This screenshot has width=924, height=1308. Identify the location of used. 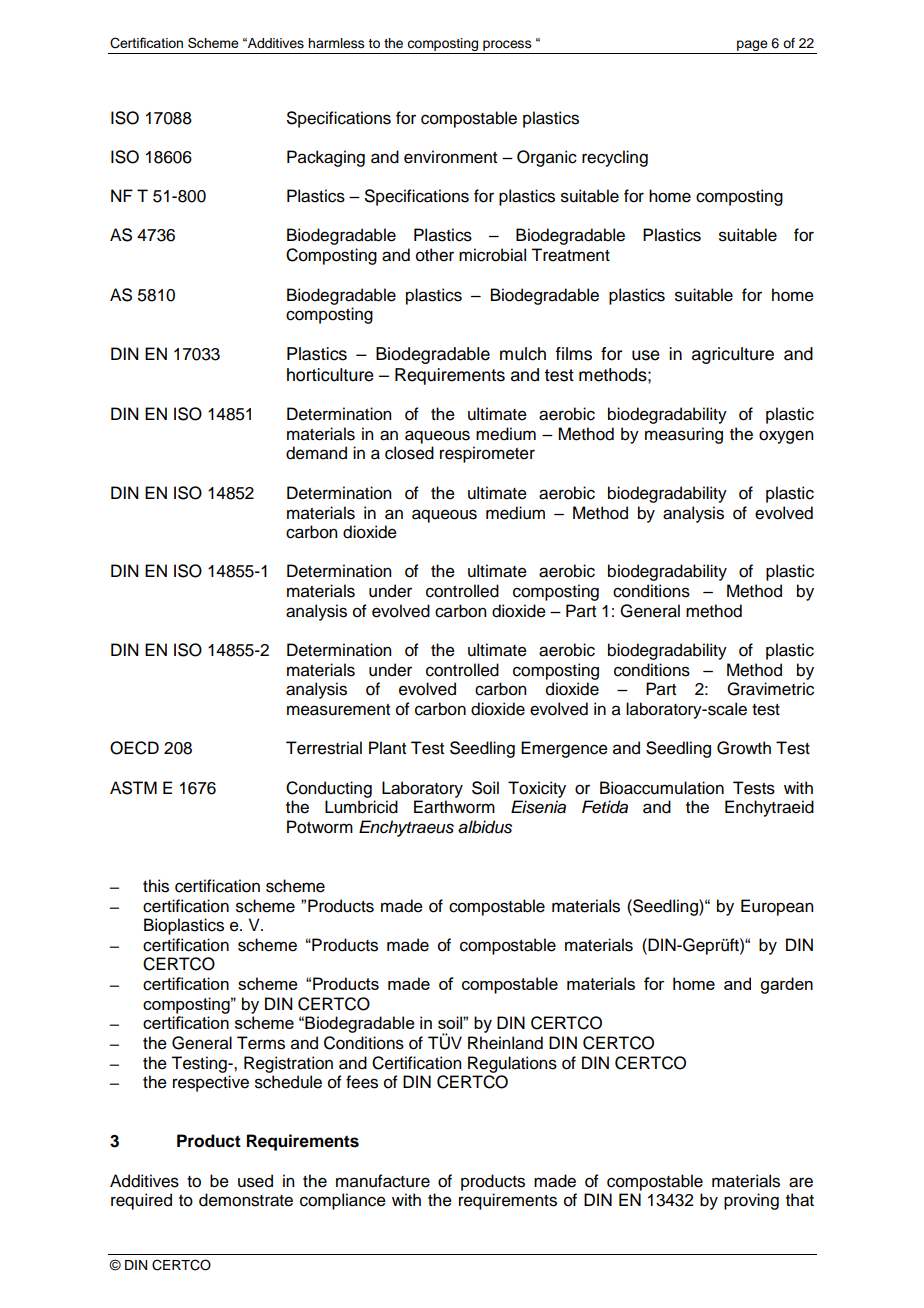
(255, 1181).
